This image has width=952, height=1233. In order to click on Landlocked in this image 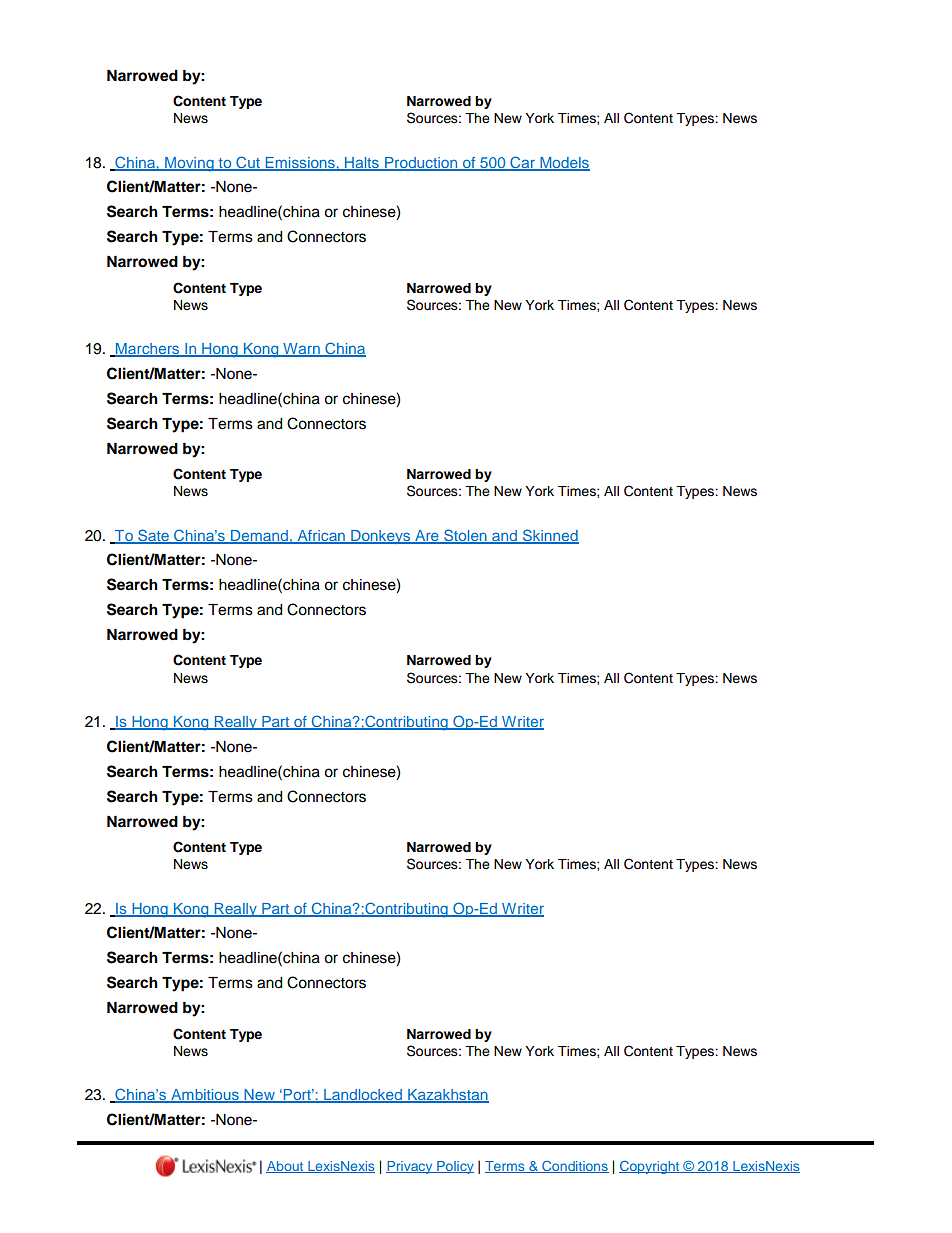, I will do `click(363, 1096)`.
